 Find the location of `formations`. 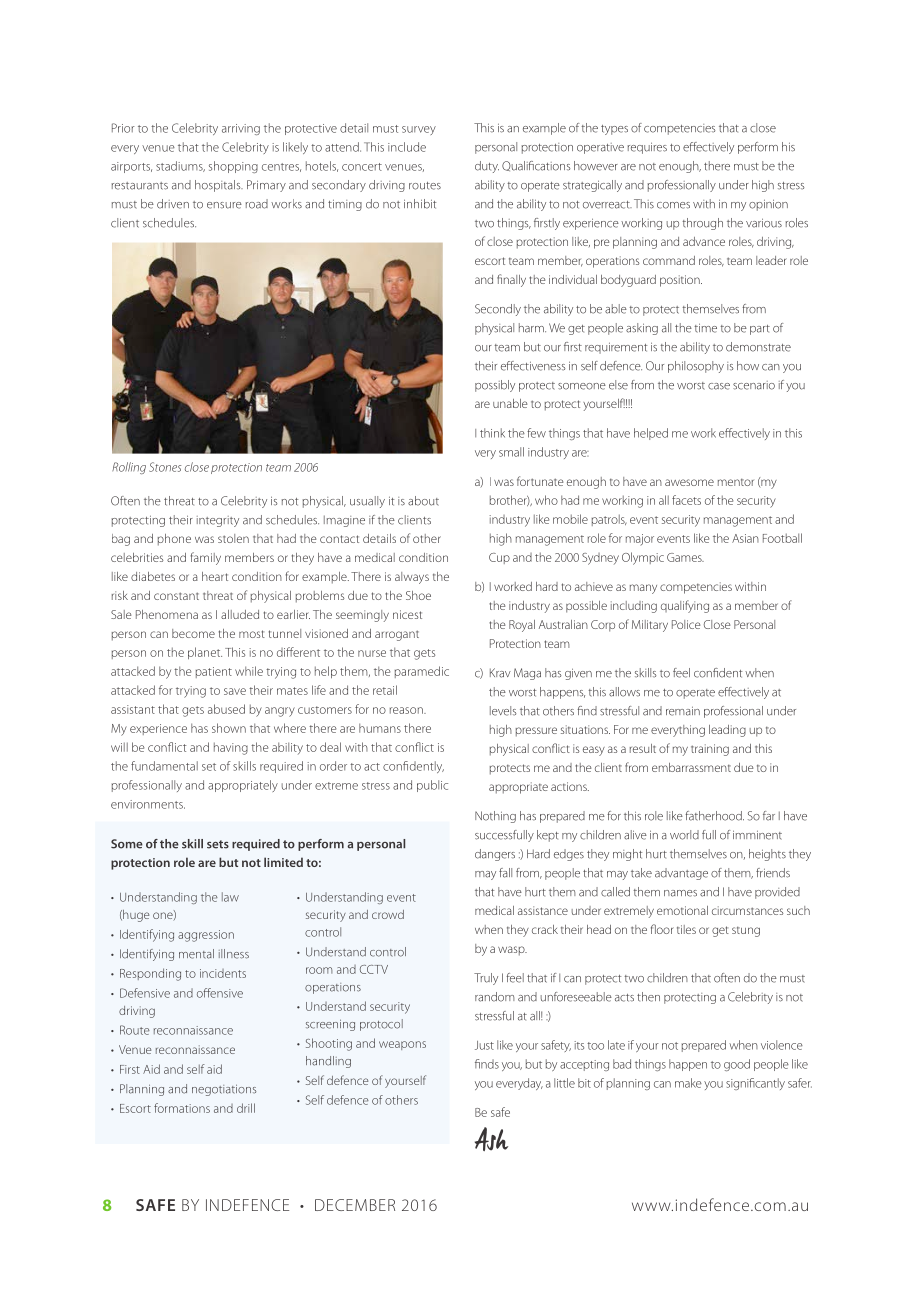

formations is located at coordinates (182, 1108).
